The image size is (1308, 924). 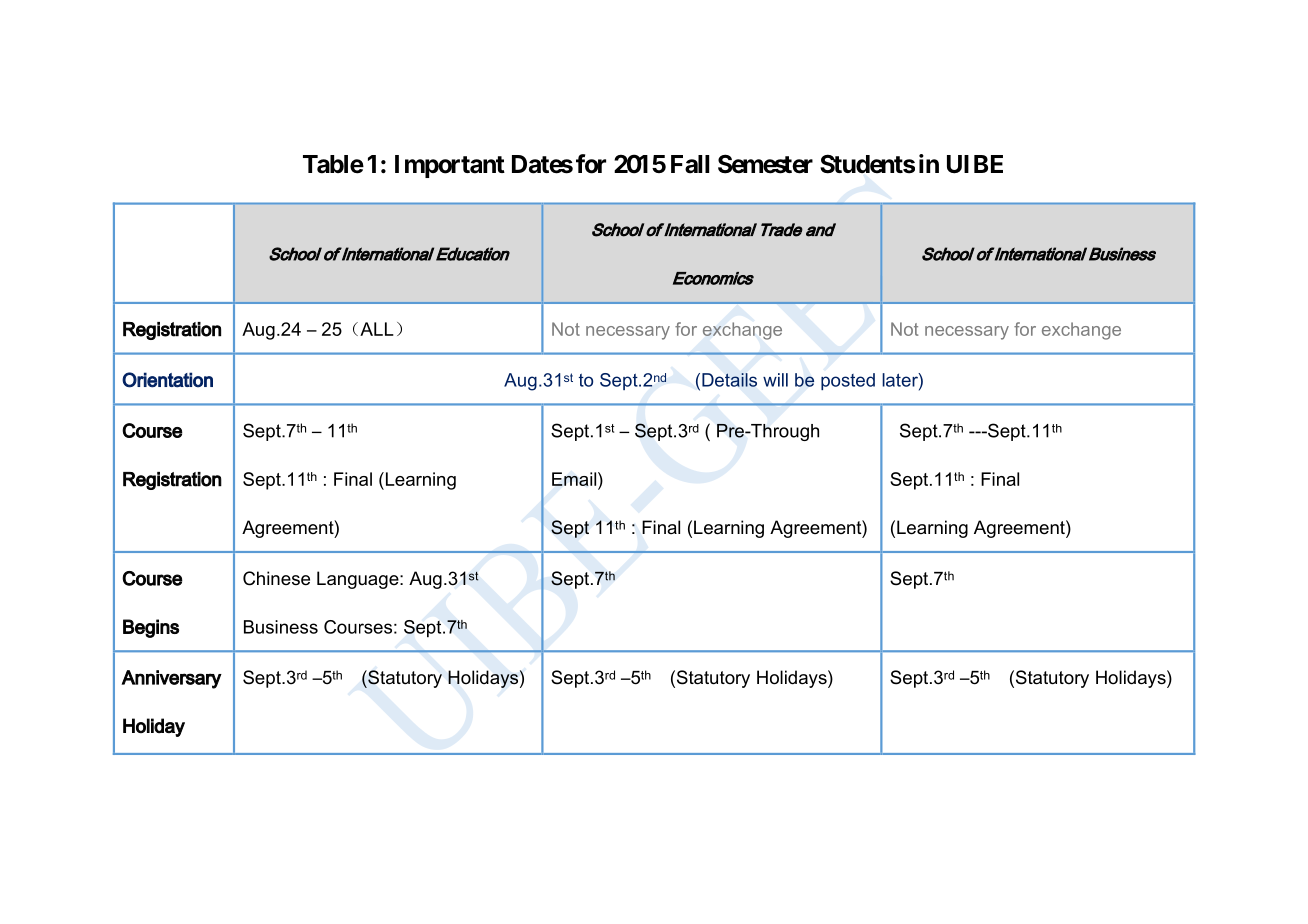 What do you see at coordinates (450, 166) in the screenshot?
I see `Important` at bounding box center [450, 166].
